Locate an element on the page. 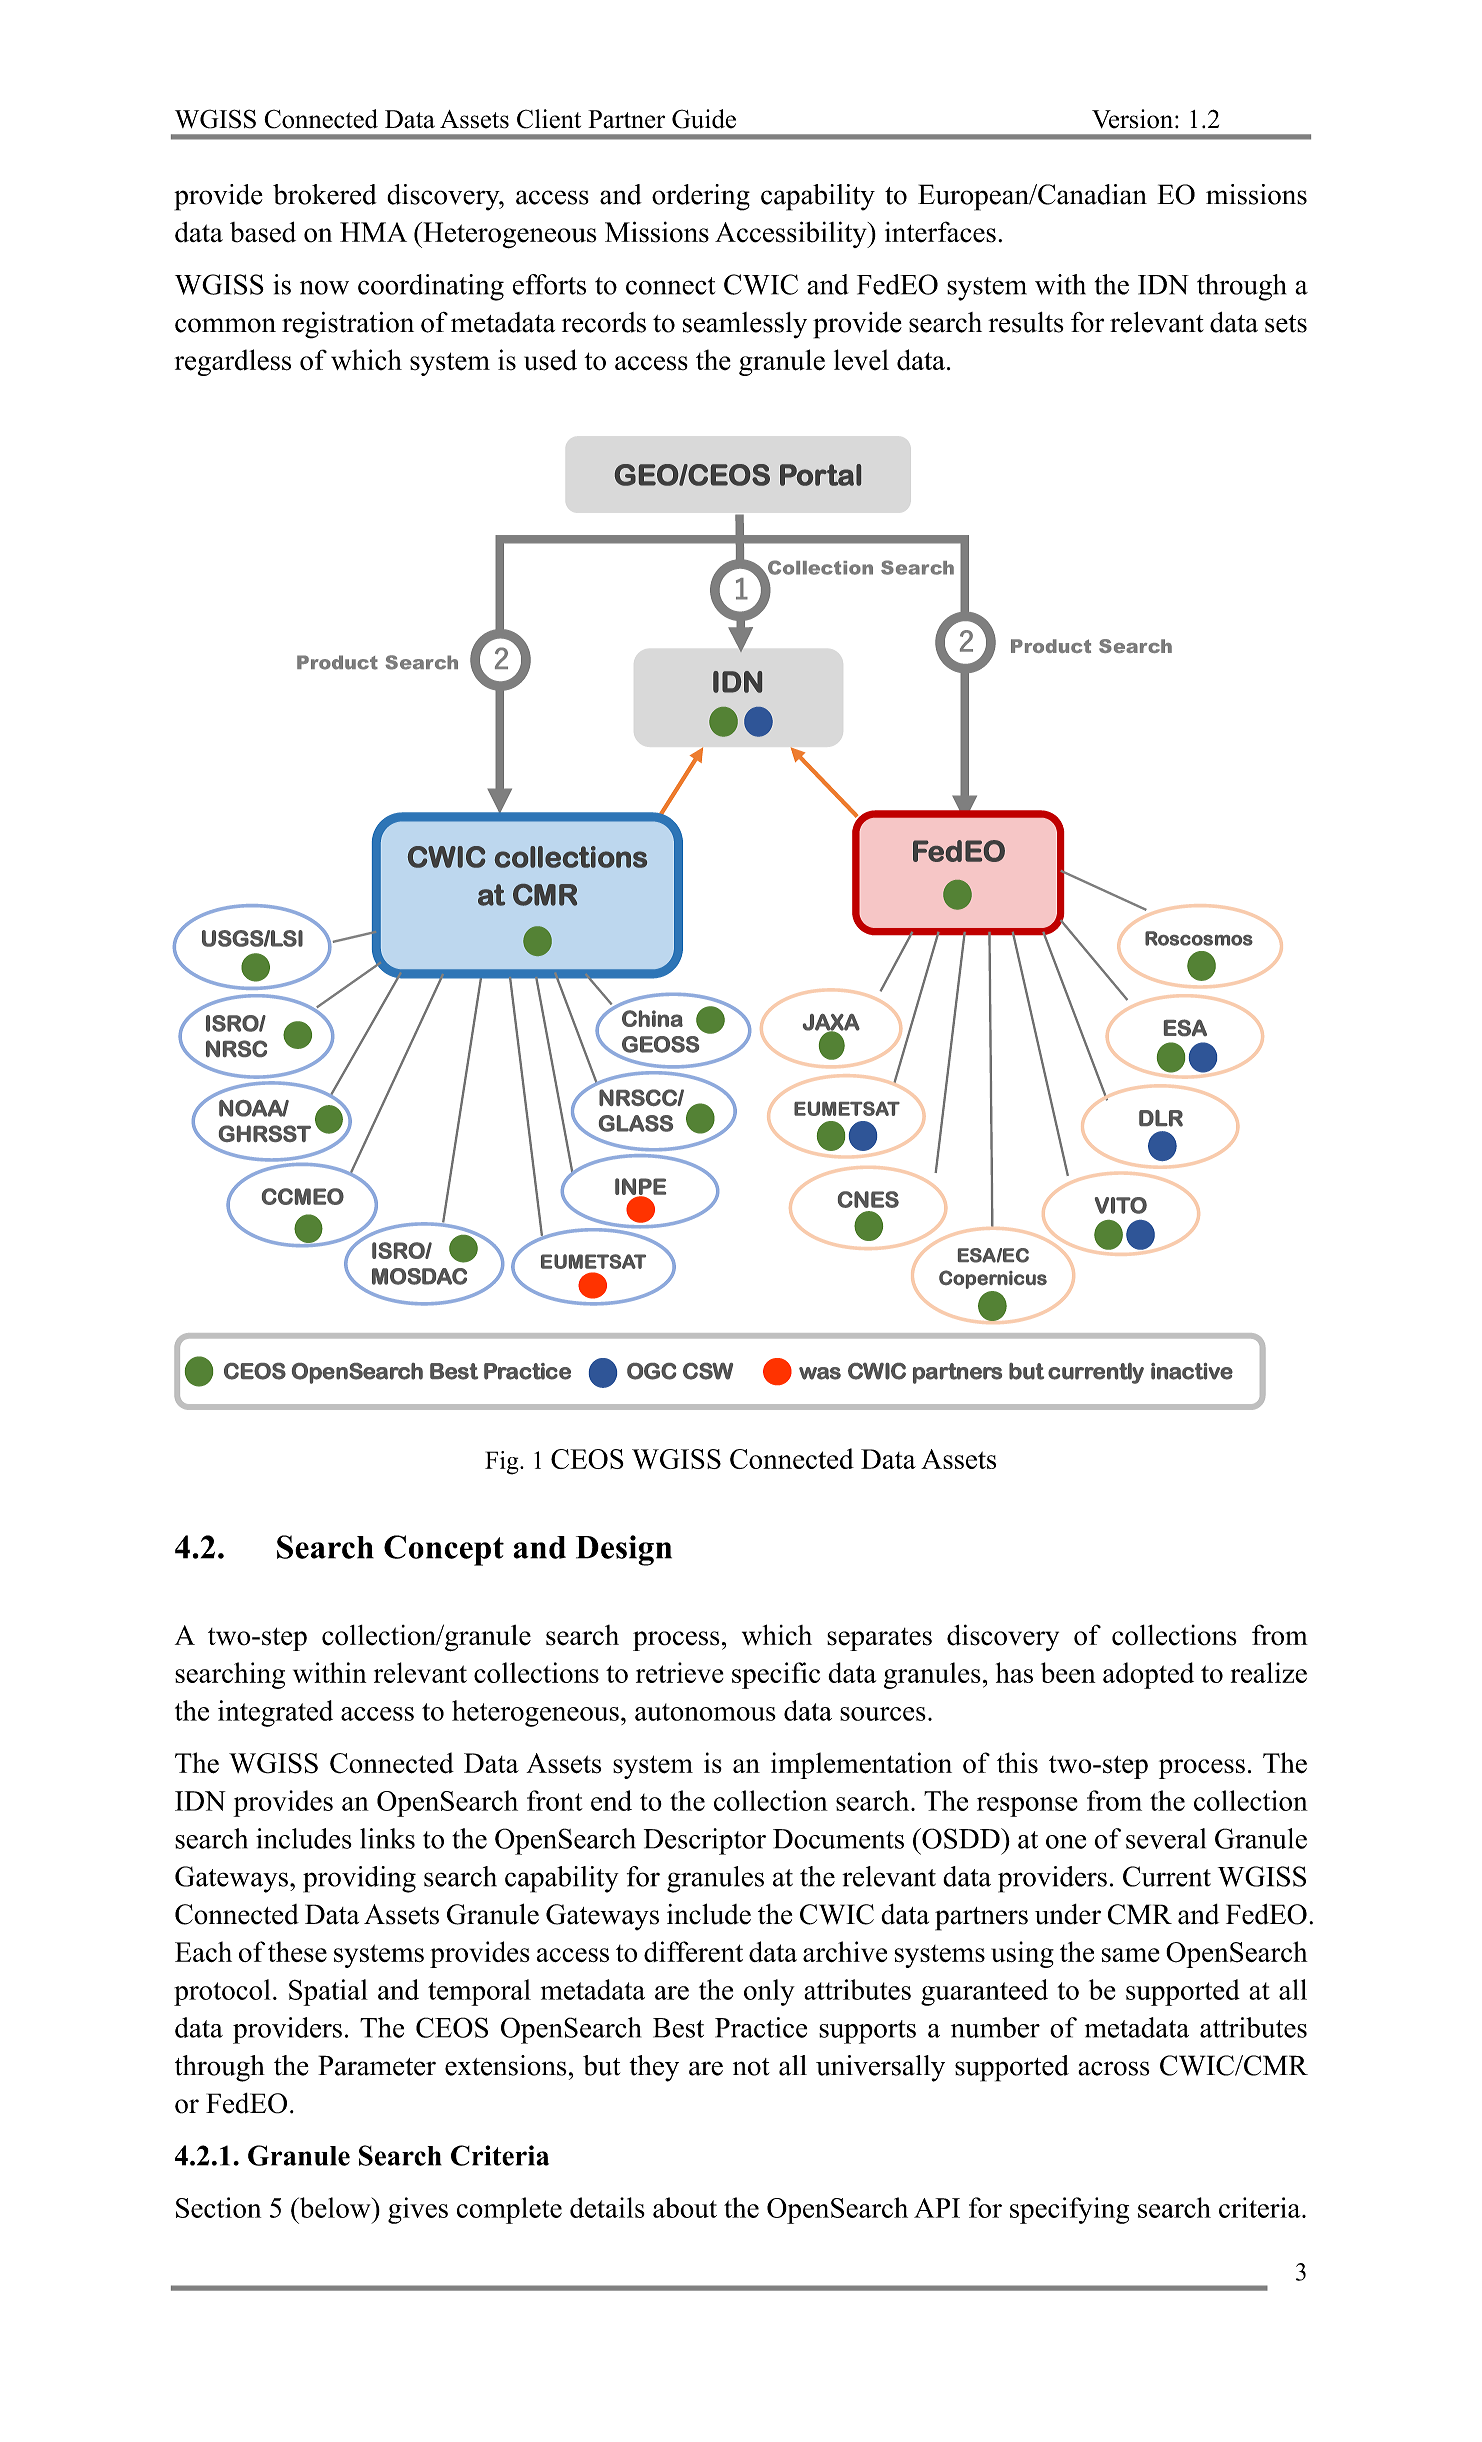 This page has height=2442, width=1482. autonomous is located at coordinates (705, 1712).
